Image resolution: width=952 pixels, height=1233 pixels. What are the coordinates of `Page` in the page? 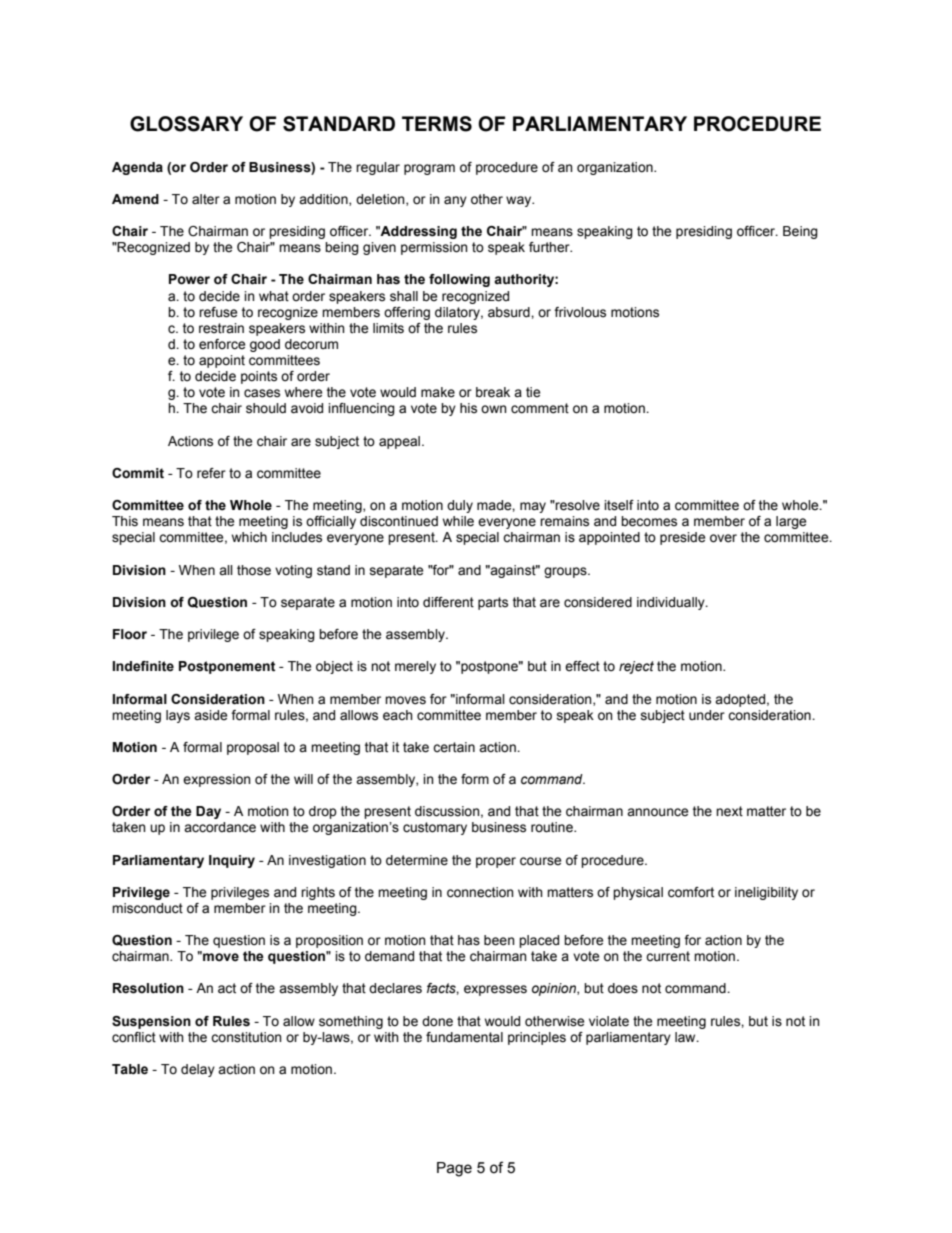 It's located at (454, 1169).
